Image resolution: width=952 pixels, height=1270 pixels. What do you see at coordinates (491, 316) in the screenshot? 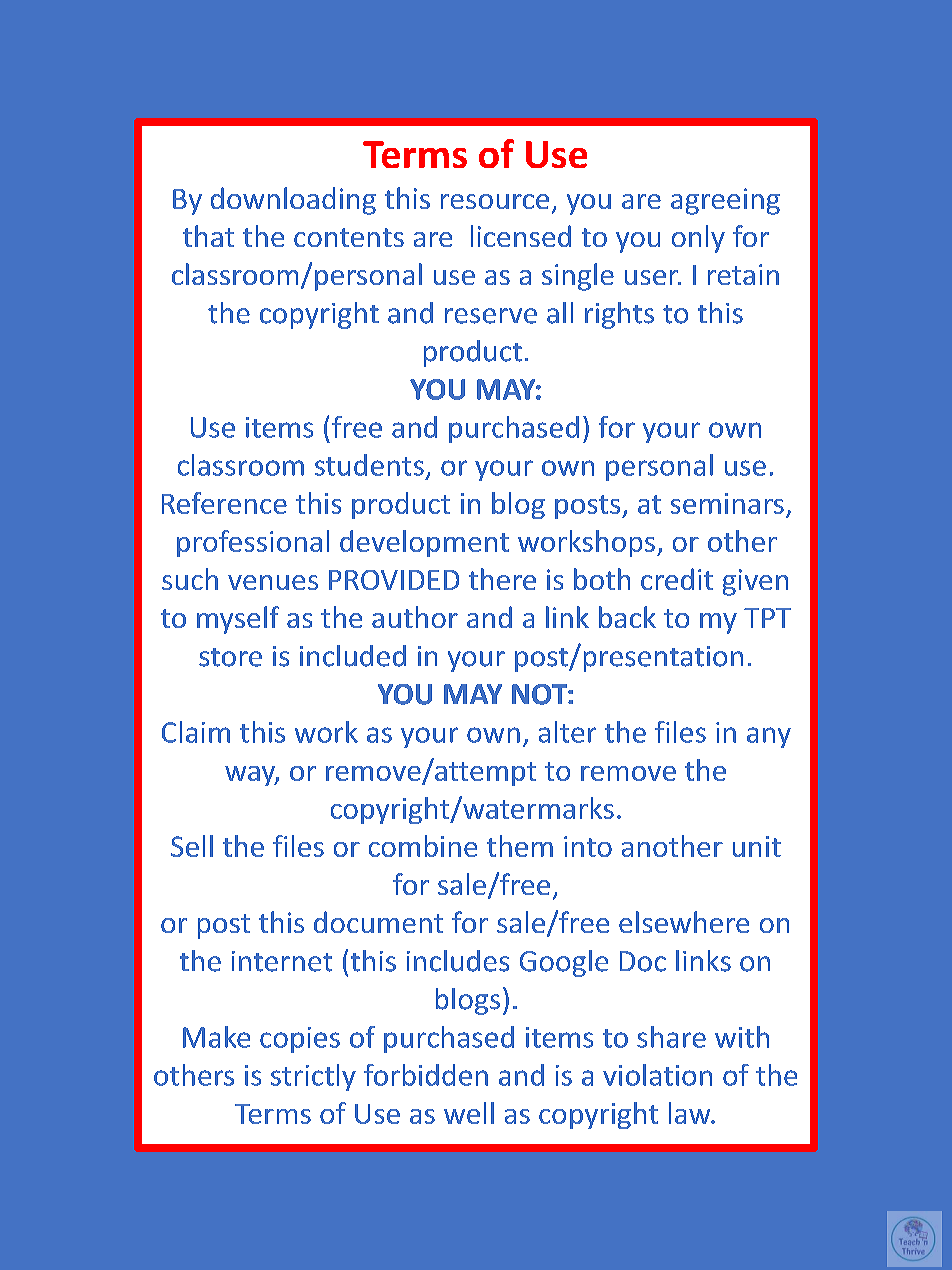
I see `reserve` at bounding box center [491, 316].
